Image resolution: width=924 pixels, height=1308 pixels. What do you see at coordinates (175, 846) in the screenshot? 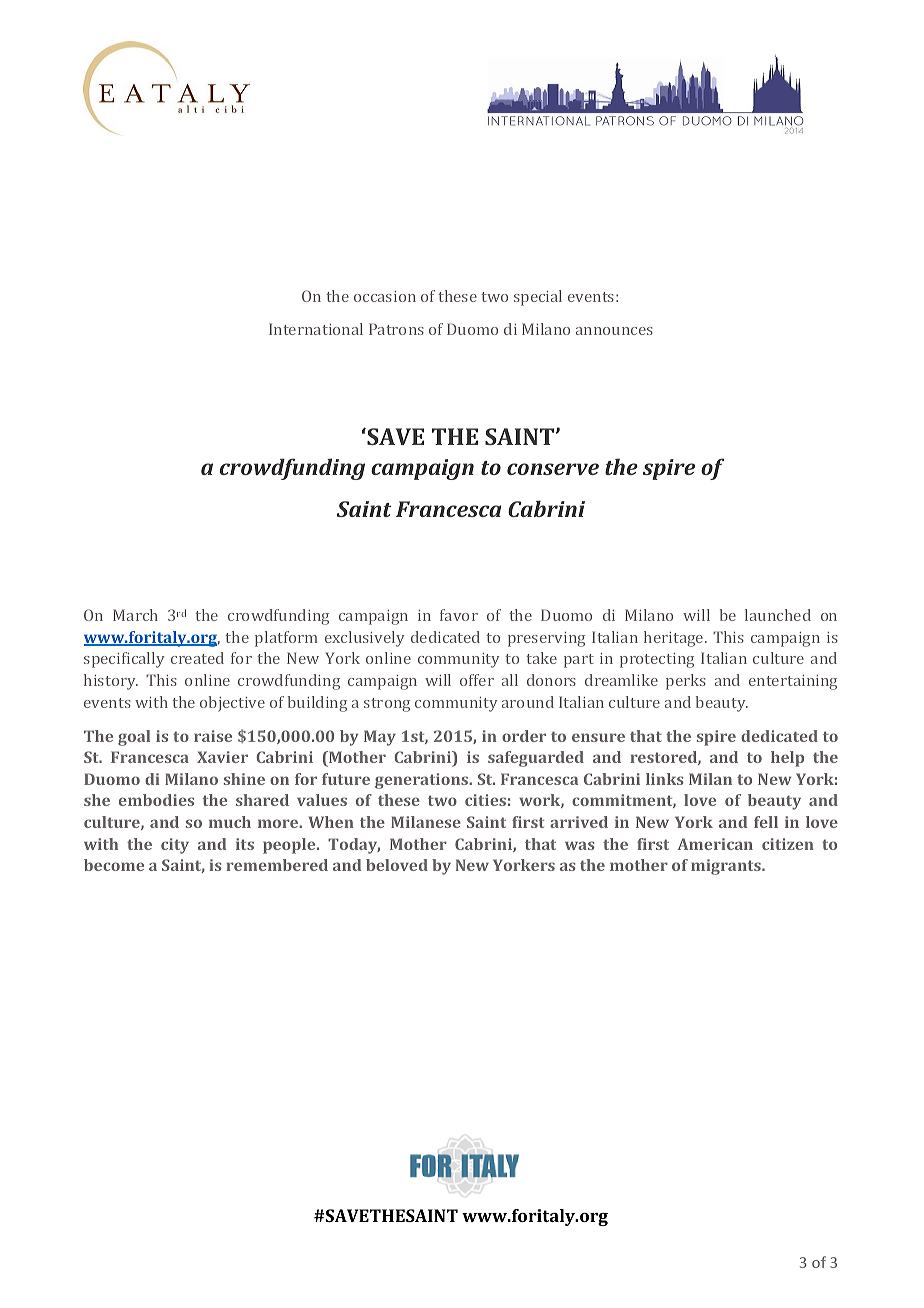
I see `city` at bounding box center [175, 846].
